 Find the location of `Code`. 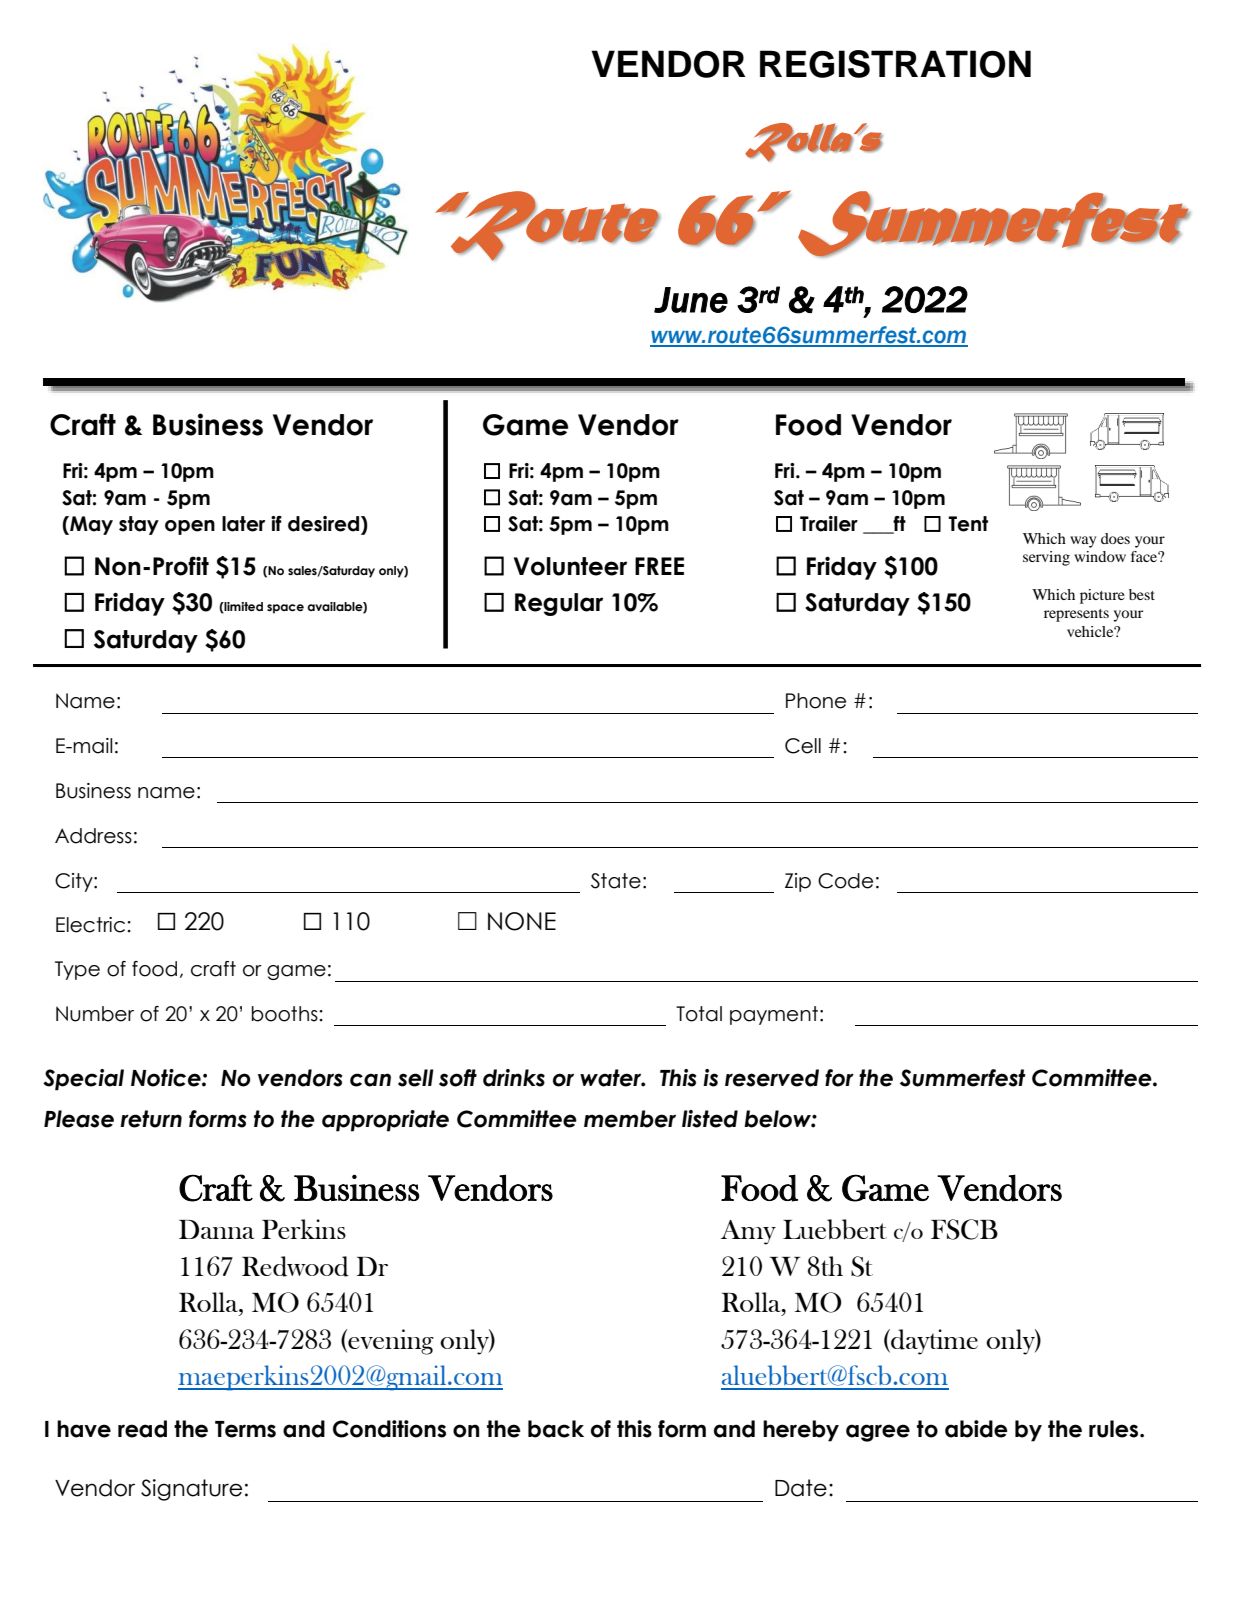

Code is located at coordinates (845, 881).
